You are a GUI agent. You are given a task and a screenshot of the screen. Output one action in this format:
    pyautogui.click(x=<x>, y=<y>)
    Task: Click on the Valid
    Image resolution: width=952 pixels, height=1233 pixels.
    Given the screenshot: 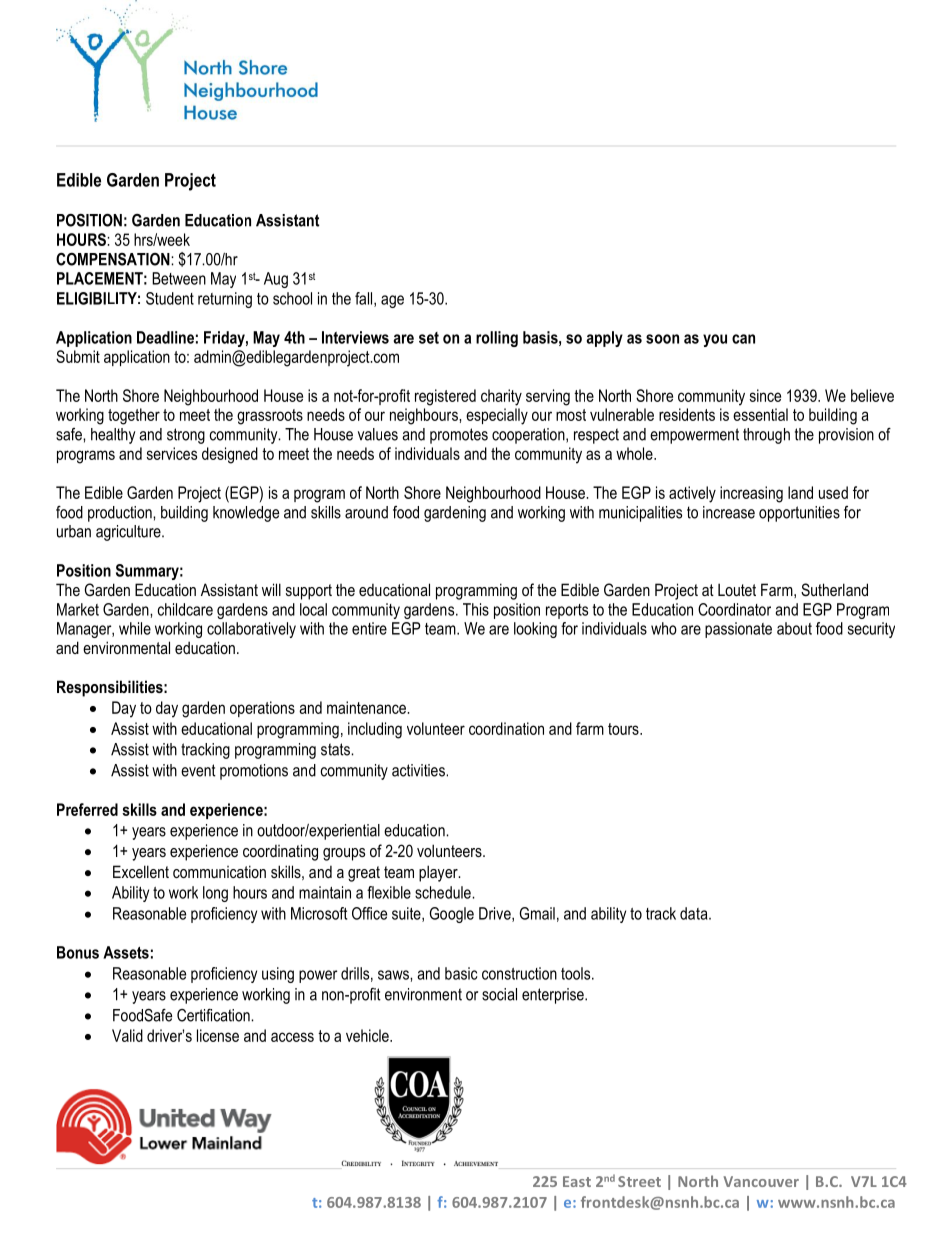 What is the action you would take?
    pyautogui.click(x=127, y=1035)
